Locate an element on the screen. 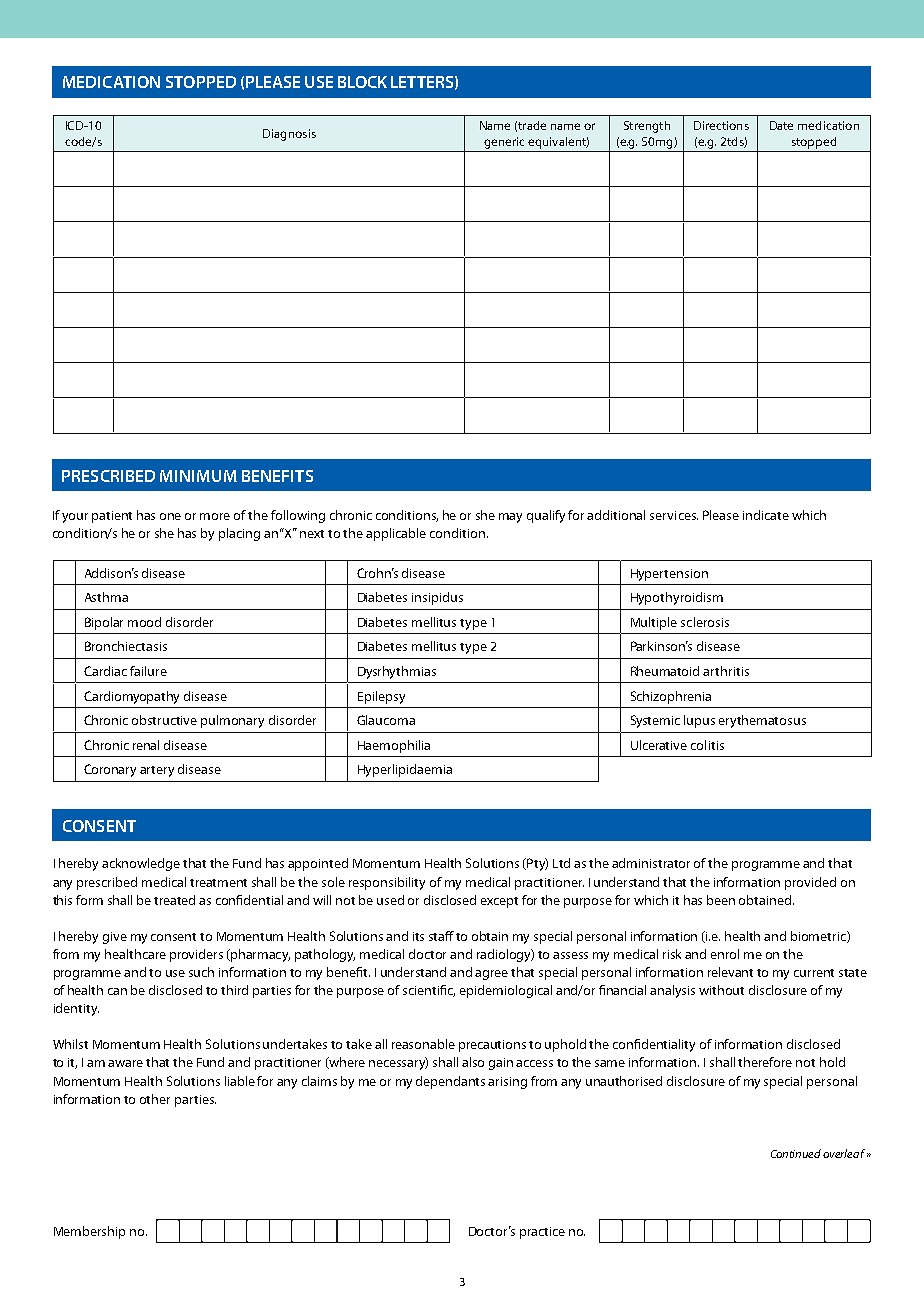  Membership is located at coordinates (89, 1232).
